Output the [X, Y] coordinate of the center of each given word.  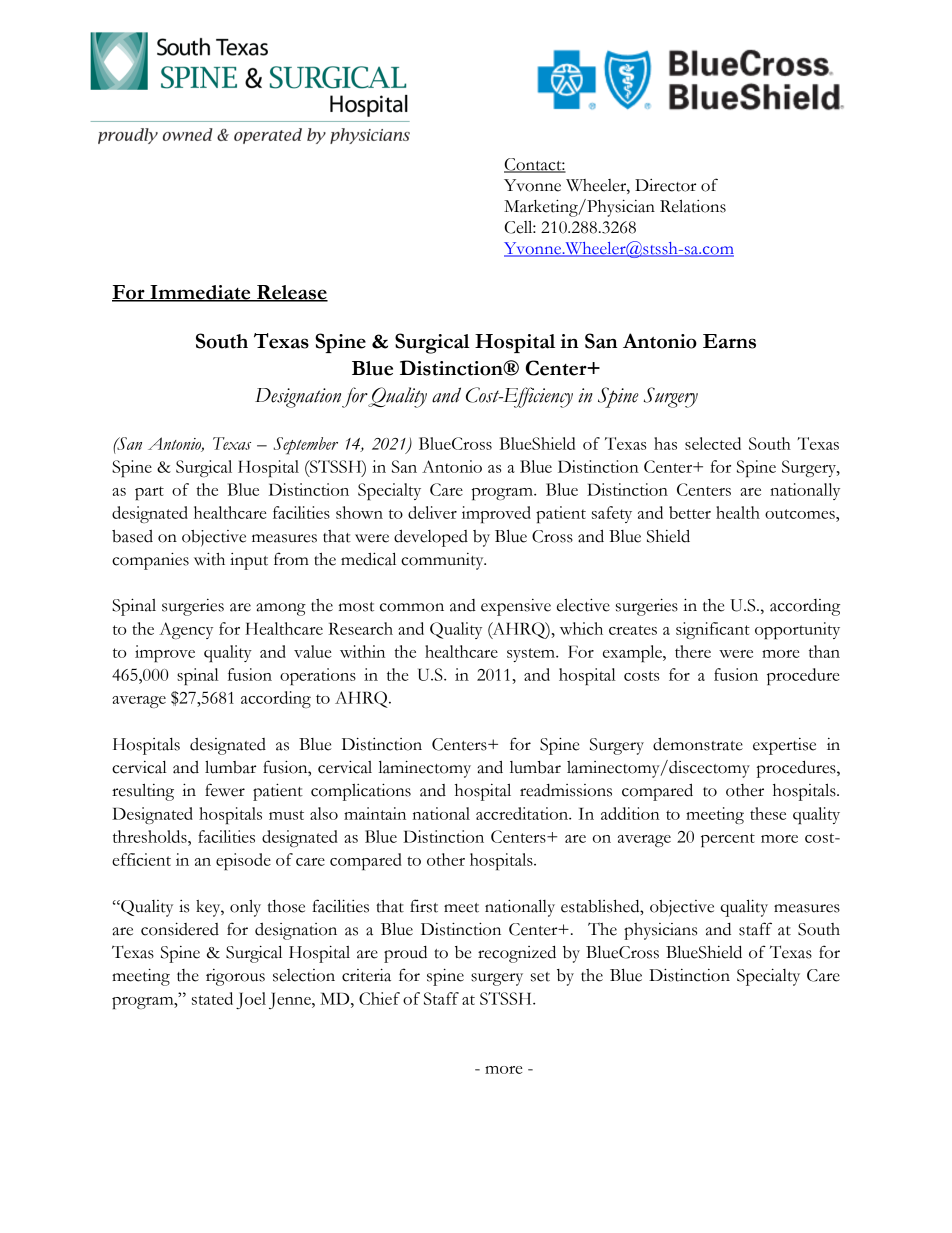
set [540, 977]
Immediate [200, 293]
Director [665, 185]
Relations [693, 206]
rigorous [235, 977]
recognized [517, 954]
